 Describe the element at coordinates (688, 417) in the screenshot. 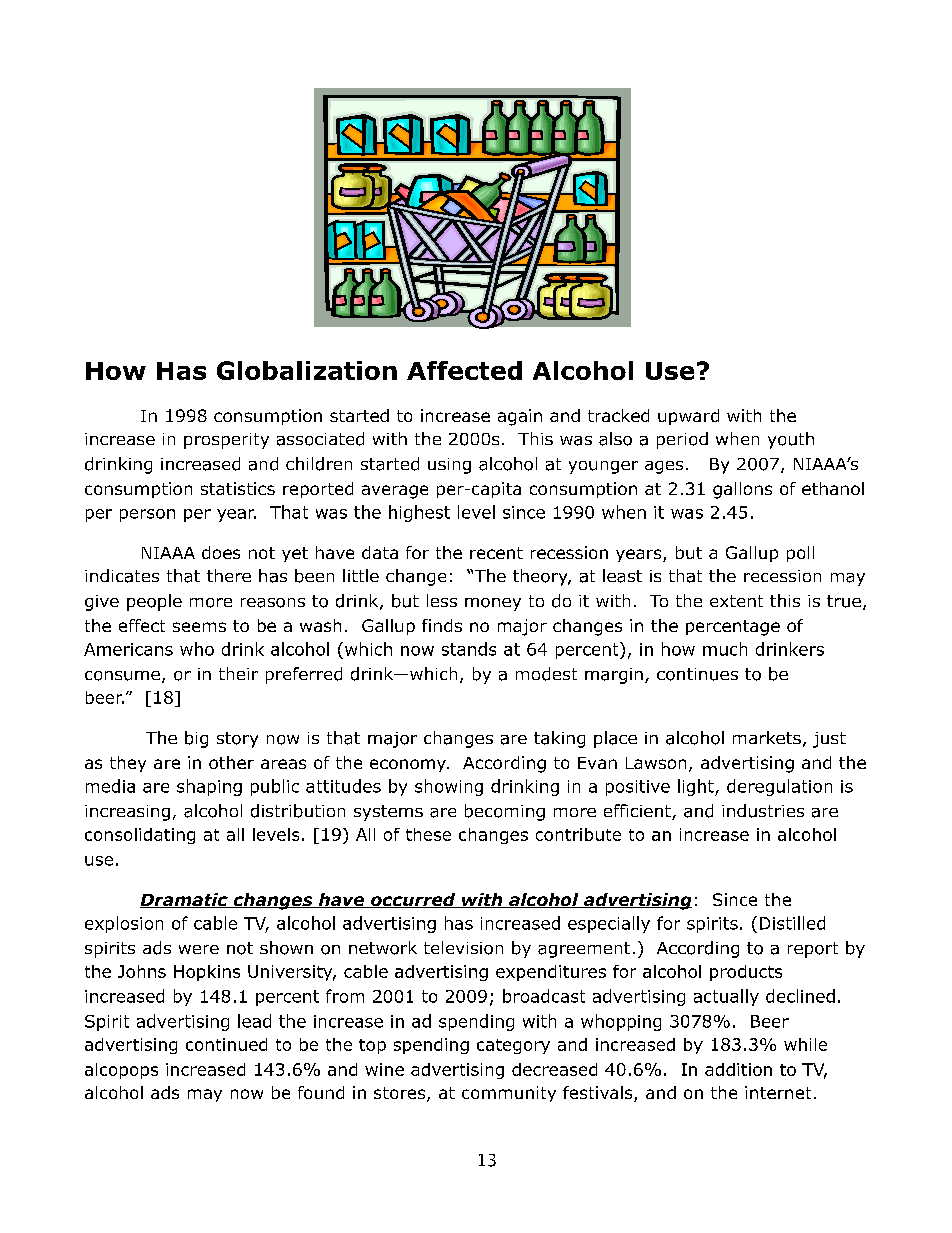

I see `upward` at that location.
